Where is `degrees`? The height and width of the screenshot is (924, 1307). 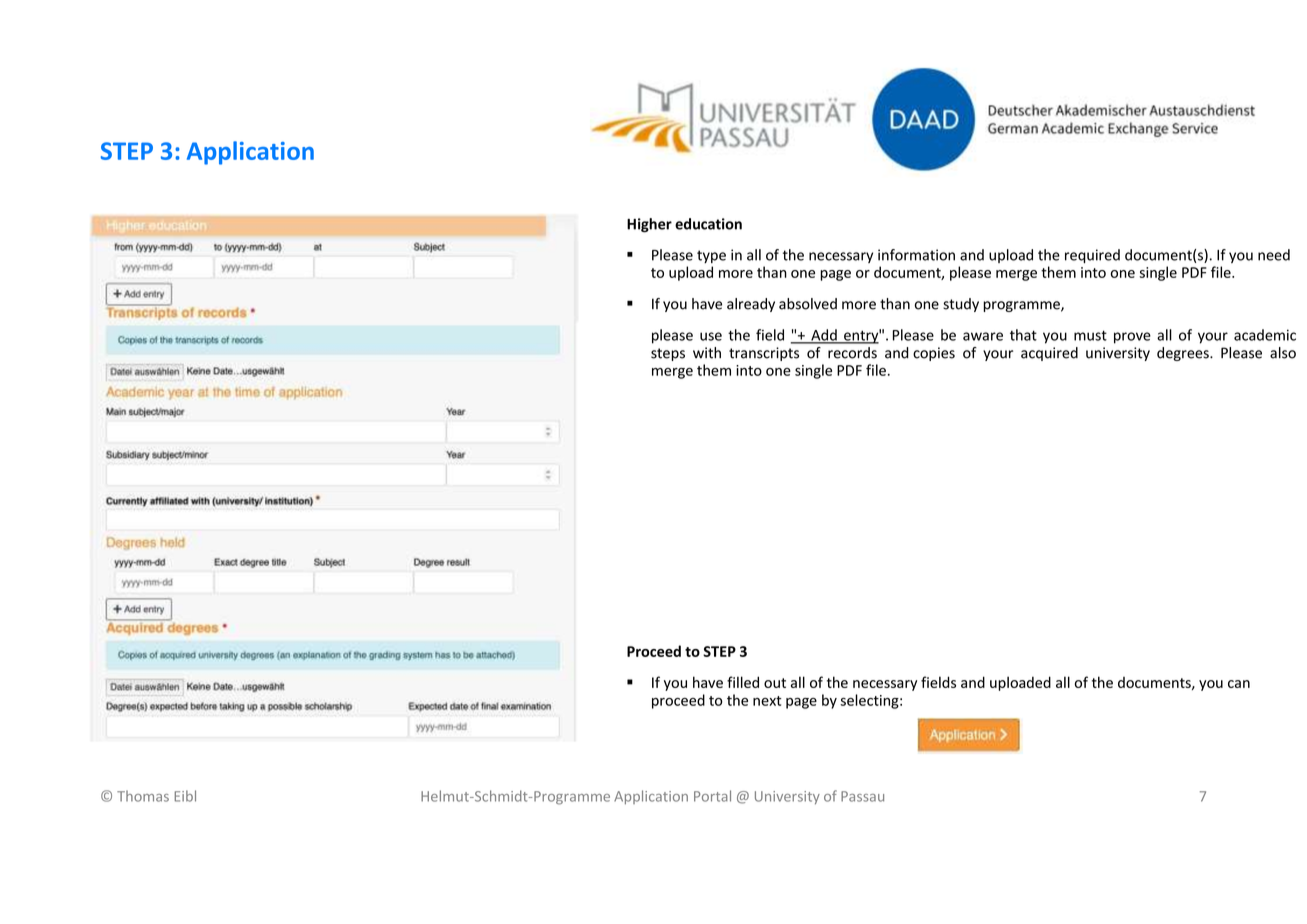
degrees is located at coordinates (1184, 354).
